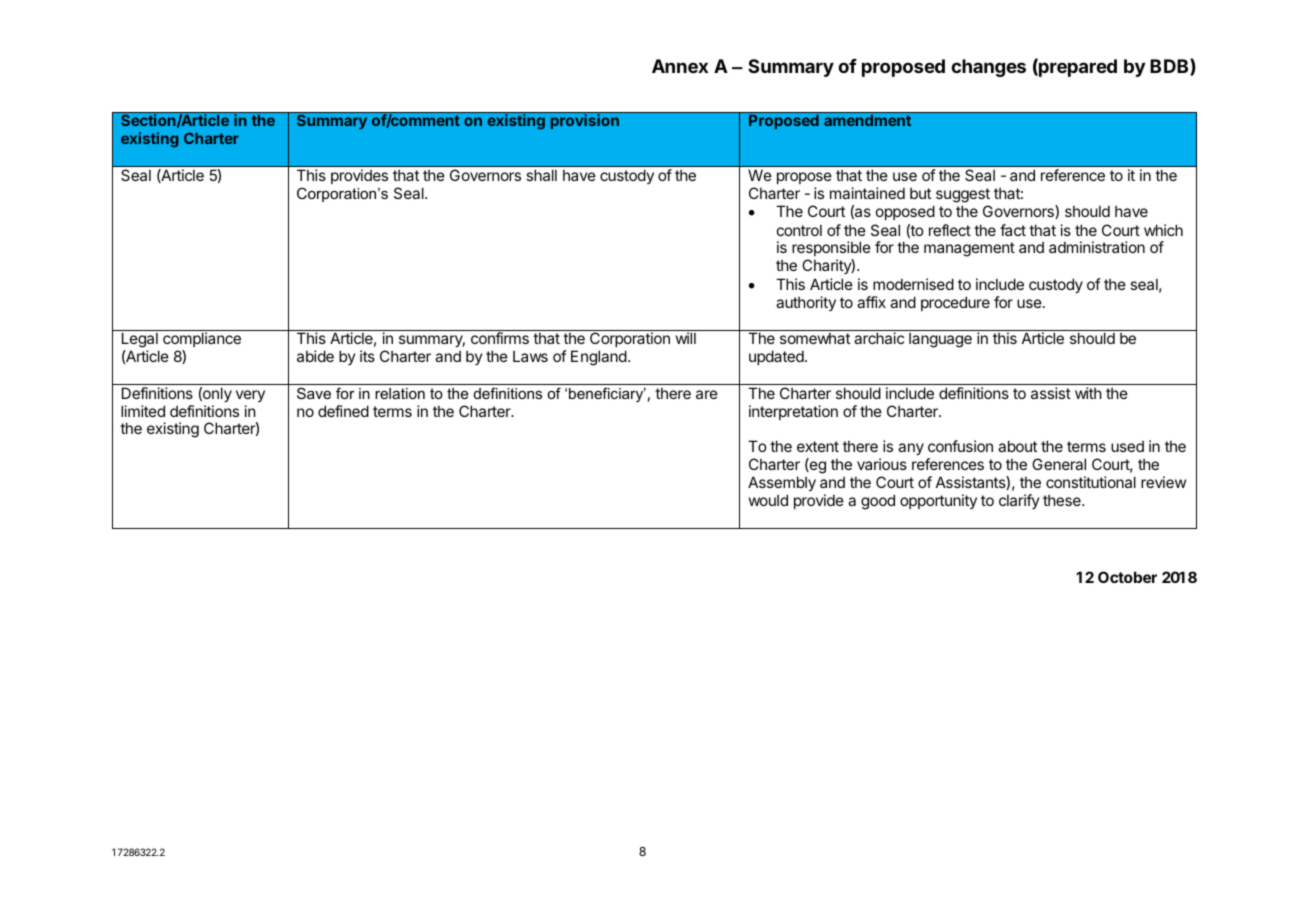 This screenshot has height=924, width=1308. Describe the element at coordinates (955, 303) in the screenshot. I see `procedure` at that location.
